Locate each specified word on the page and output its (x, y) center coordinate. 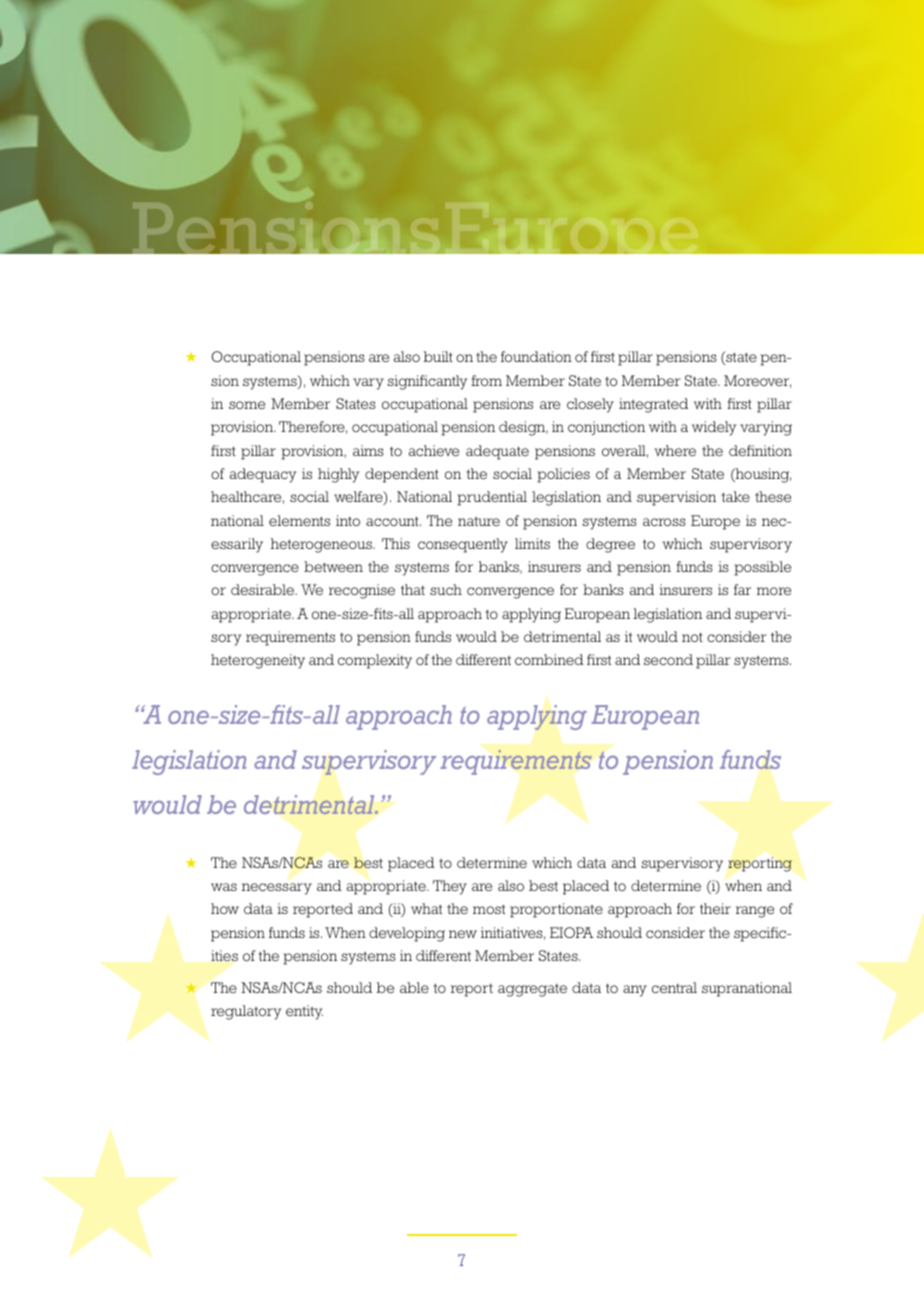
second (668, 659)
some (247, 405)
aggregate (532, 990)
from (486, 380)
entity (304, 1012)
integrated (653, 405)
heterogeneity (258, 661)
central (674, 987)
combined (549, 659)
